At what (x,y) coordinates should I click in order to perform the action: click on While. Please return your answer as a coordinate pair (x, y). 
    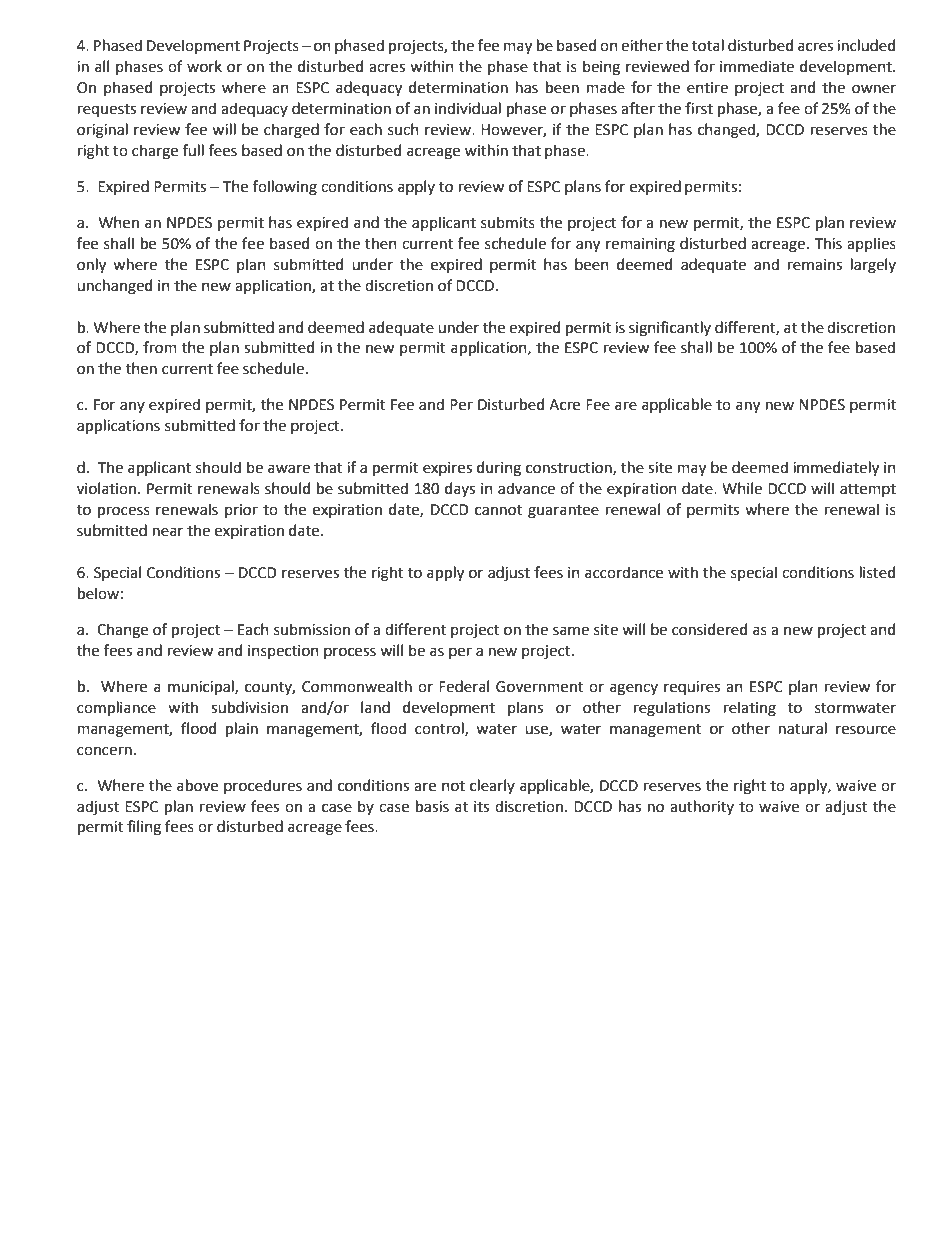
    Looking at the image, I should click on (742, 488).
